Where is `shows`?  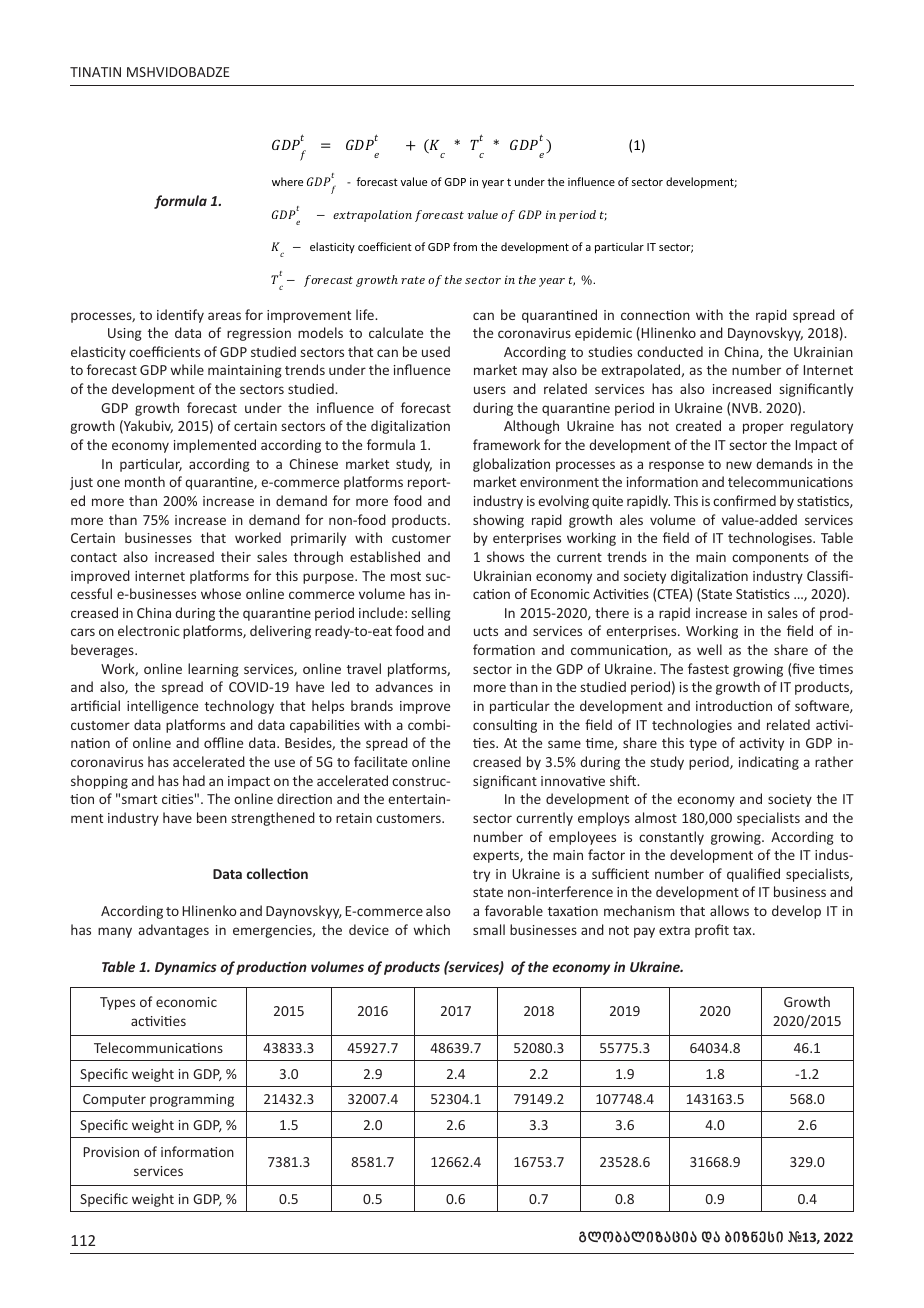 shows is located at coordinates (505, 556).
